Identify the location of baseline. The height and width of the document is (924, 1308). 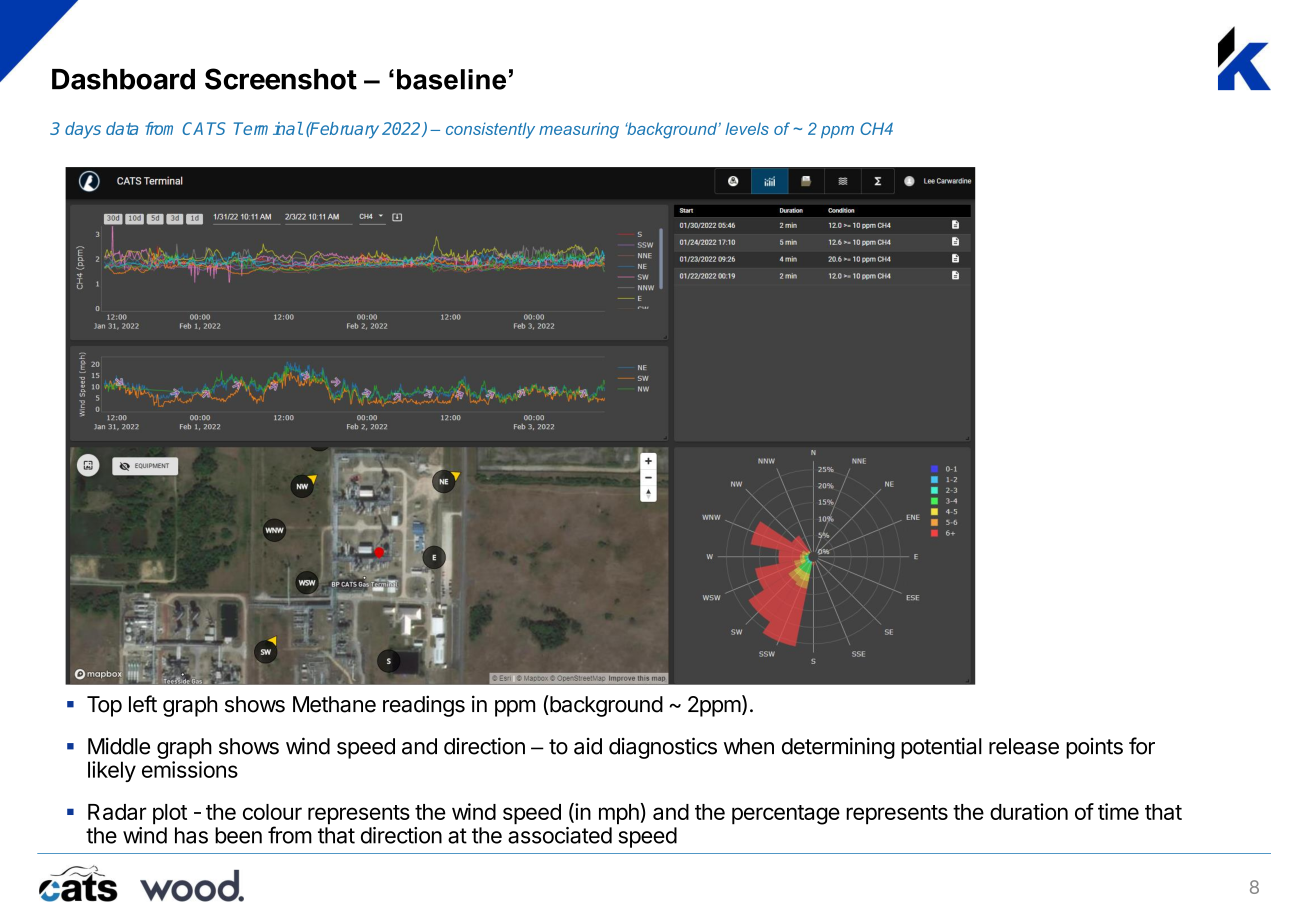
(451, 79).
